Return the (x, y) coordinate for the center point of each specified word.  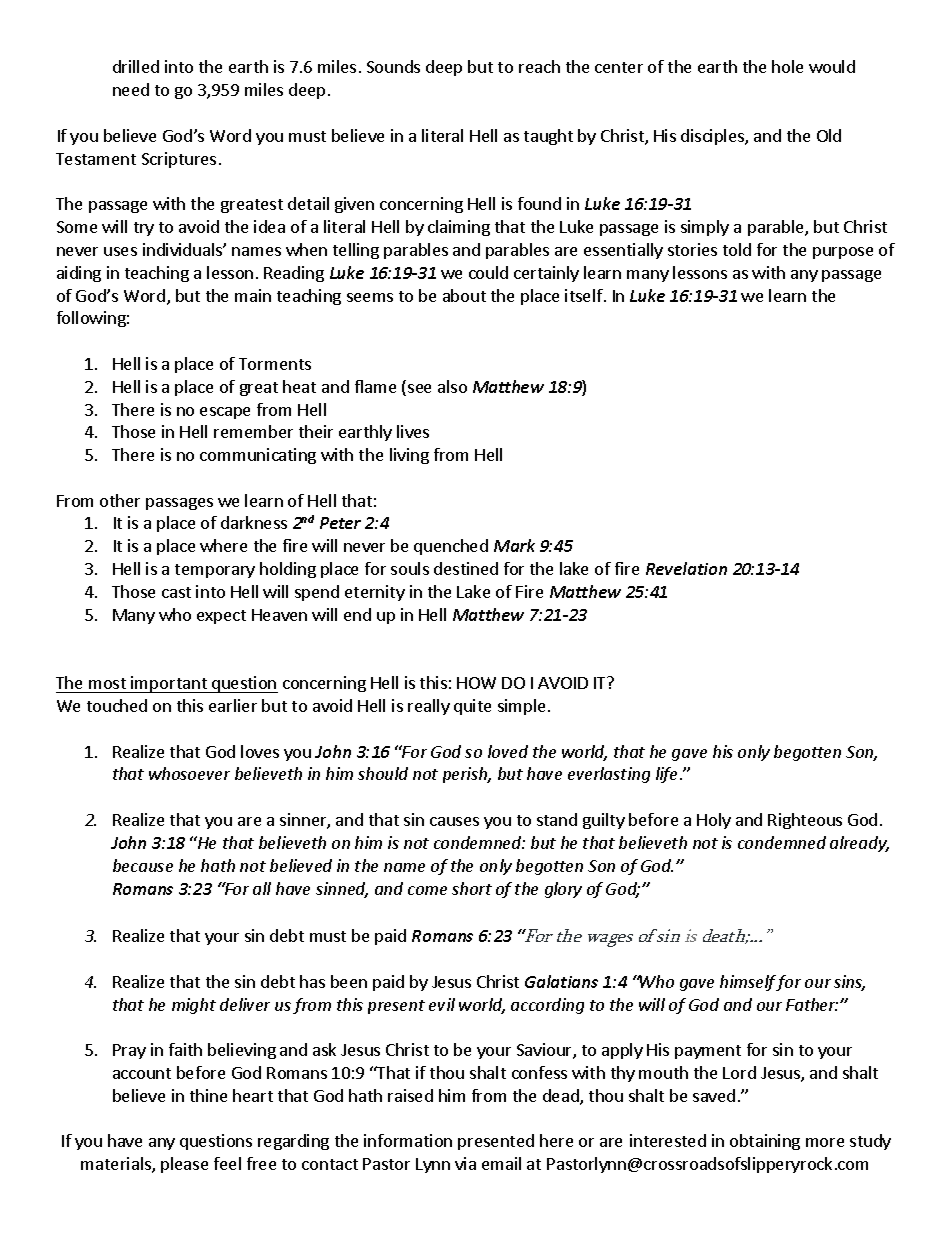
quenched (451, 547)
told (737, 249)
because (143, 865)
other (120, 500)
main (253, 295)
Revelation (686, 568)
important (169, 684)
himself (748, 983)
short (472, 888)
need (131, 89)
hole (787, 66)
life (666, 775)
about (464, 295)
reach (539, 66)
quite (472, 707)
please (184, 1165)
